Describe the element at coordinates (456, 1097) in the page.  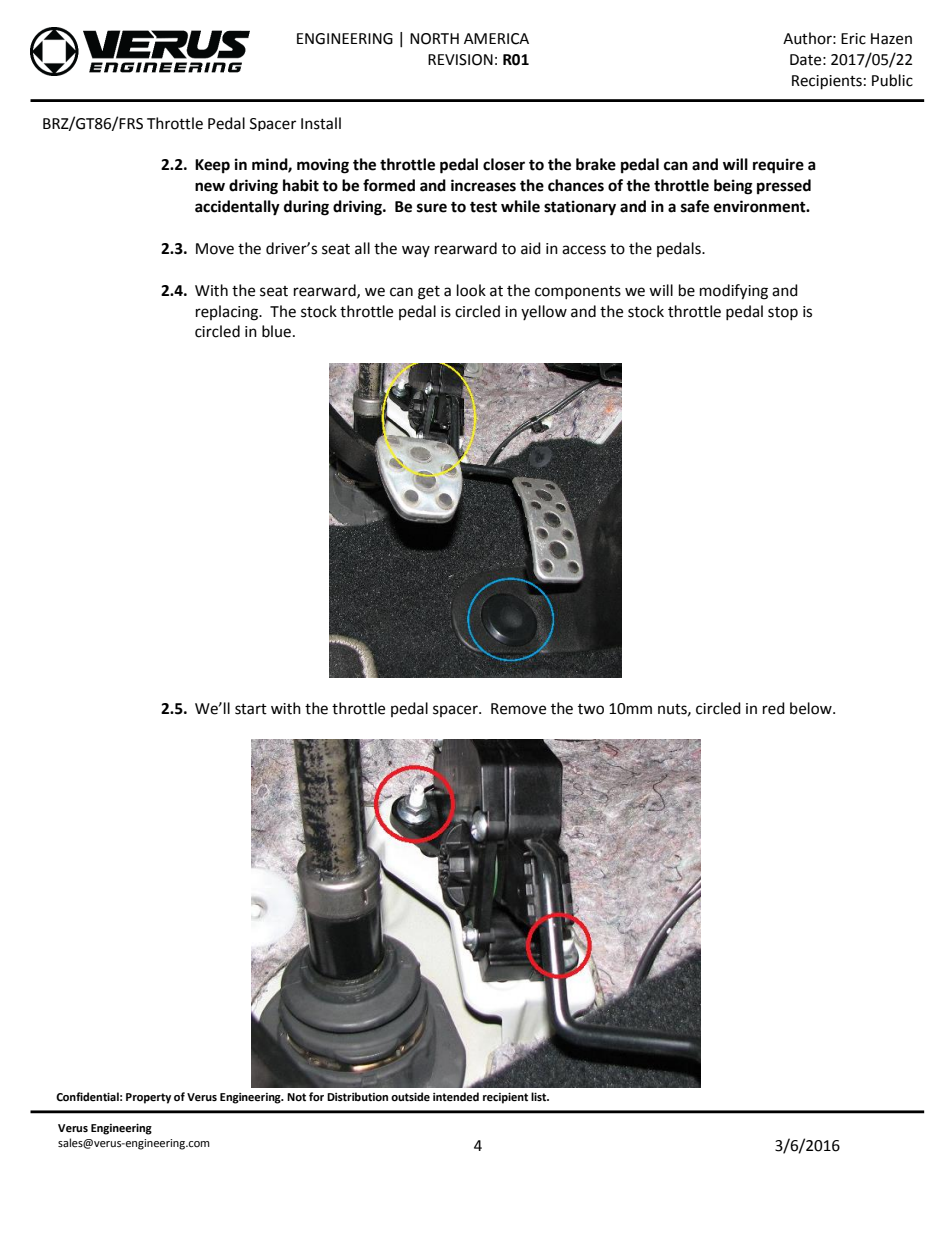
I see `intended` at that location.
